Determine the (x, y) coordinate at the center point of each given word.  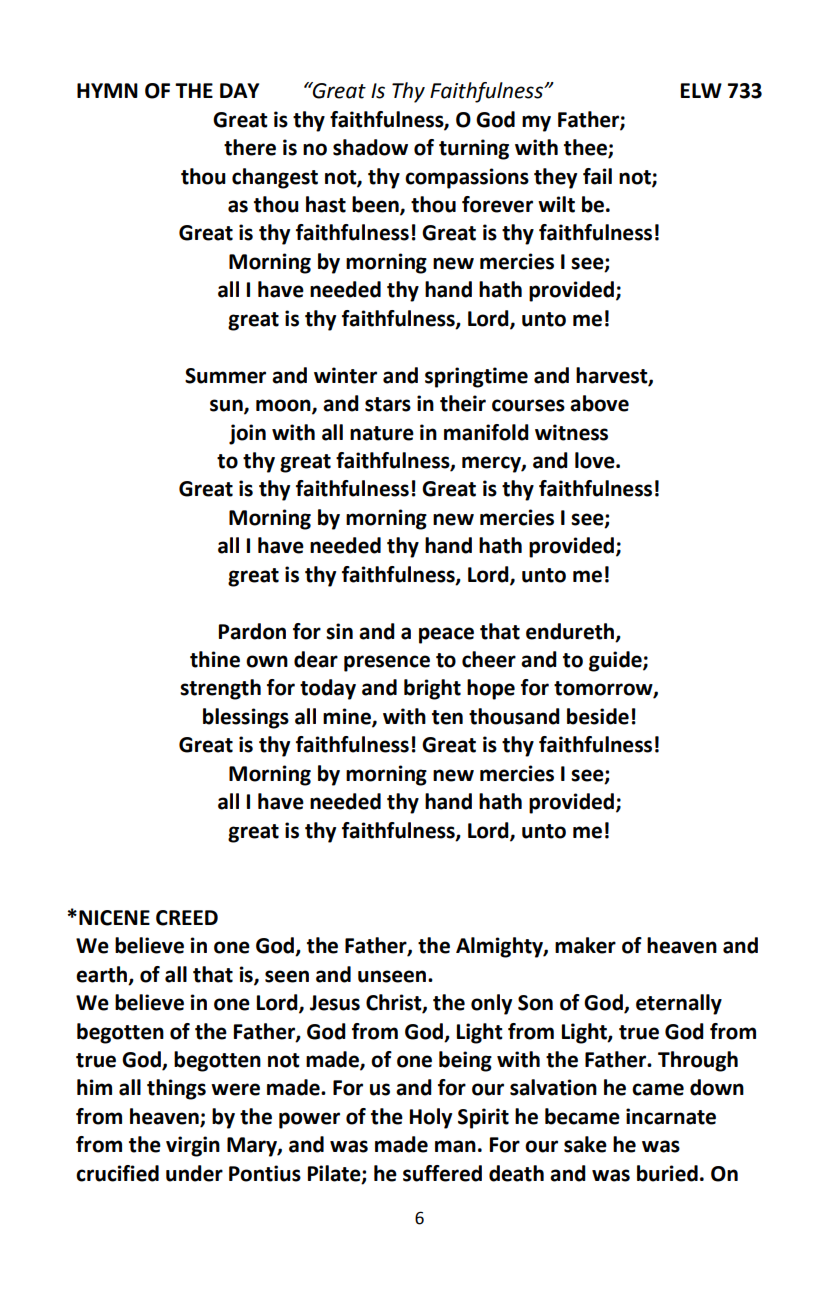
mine (348, 717)
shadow (370, 147)
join (247, 434)
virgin (193, 1146)
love (596, 460)
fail (597, 176)
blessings (246, 718)
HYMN (107, 90)
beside (598, 716)
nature (382, 433)
